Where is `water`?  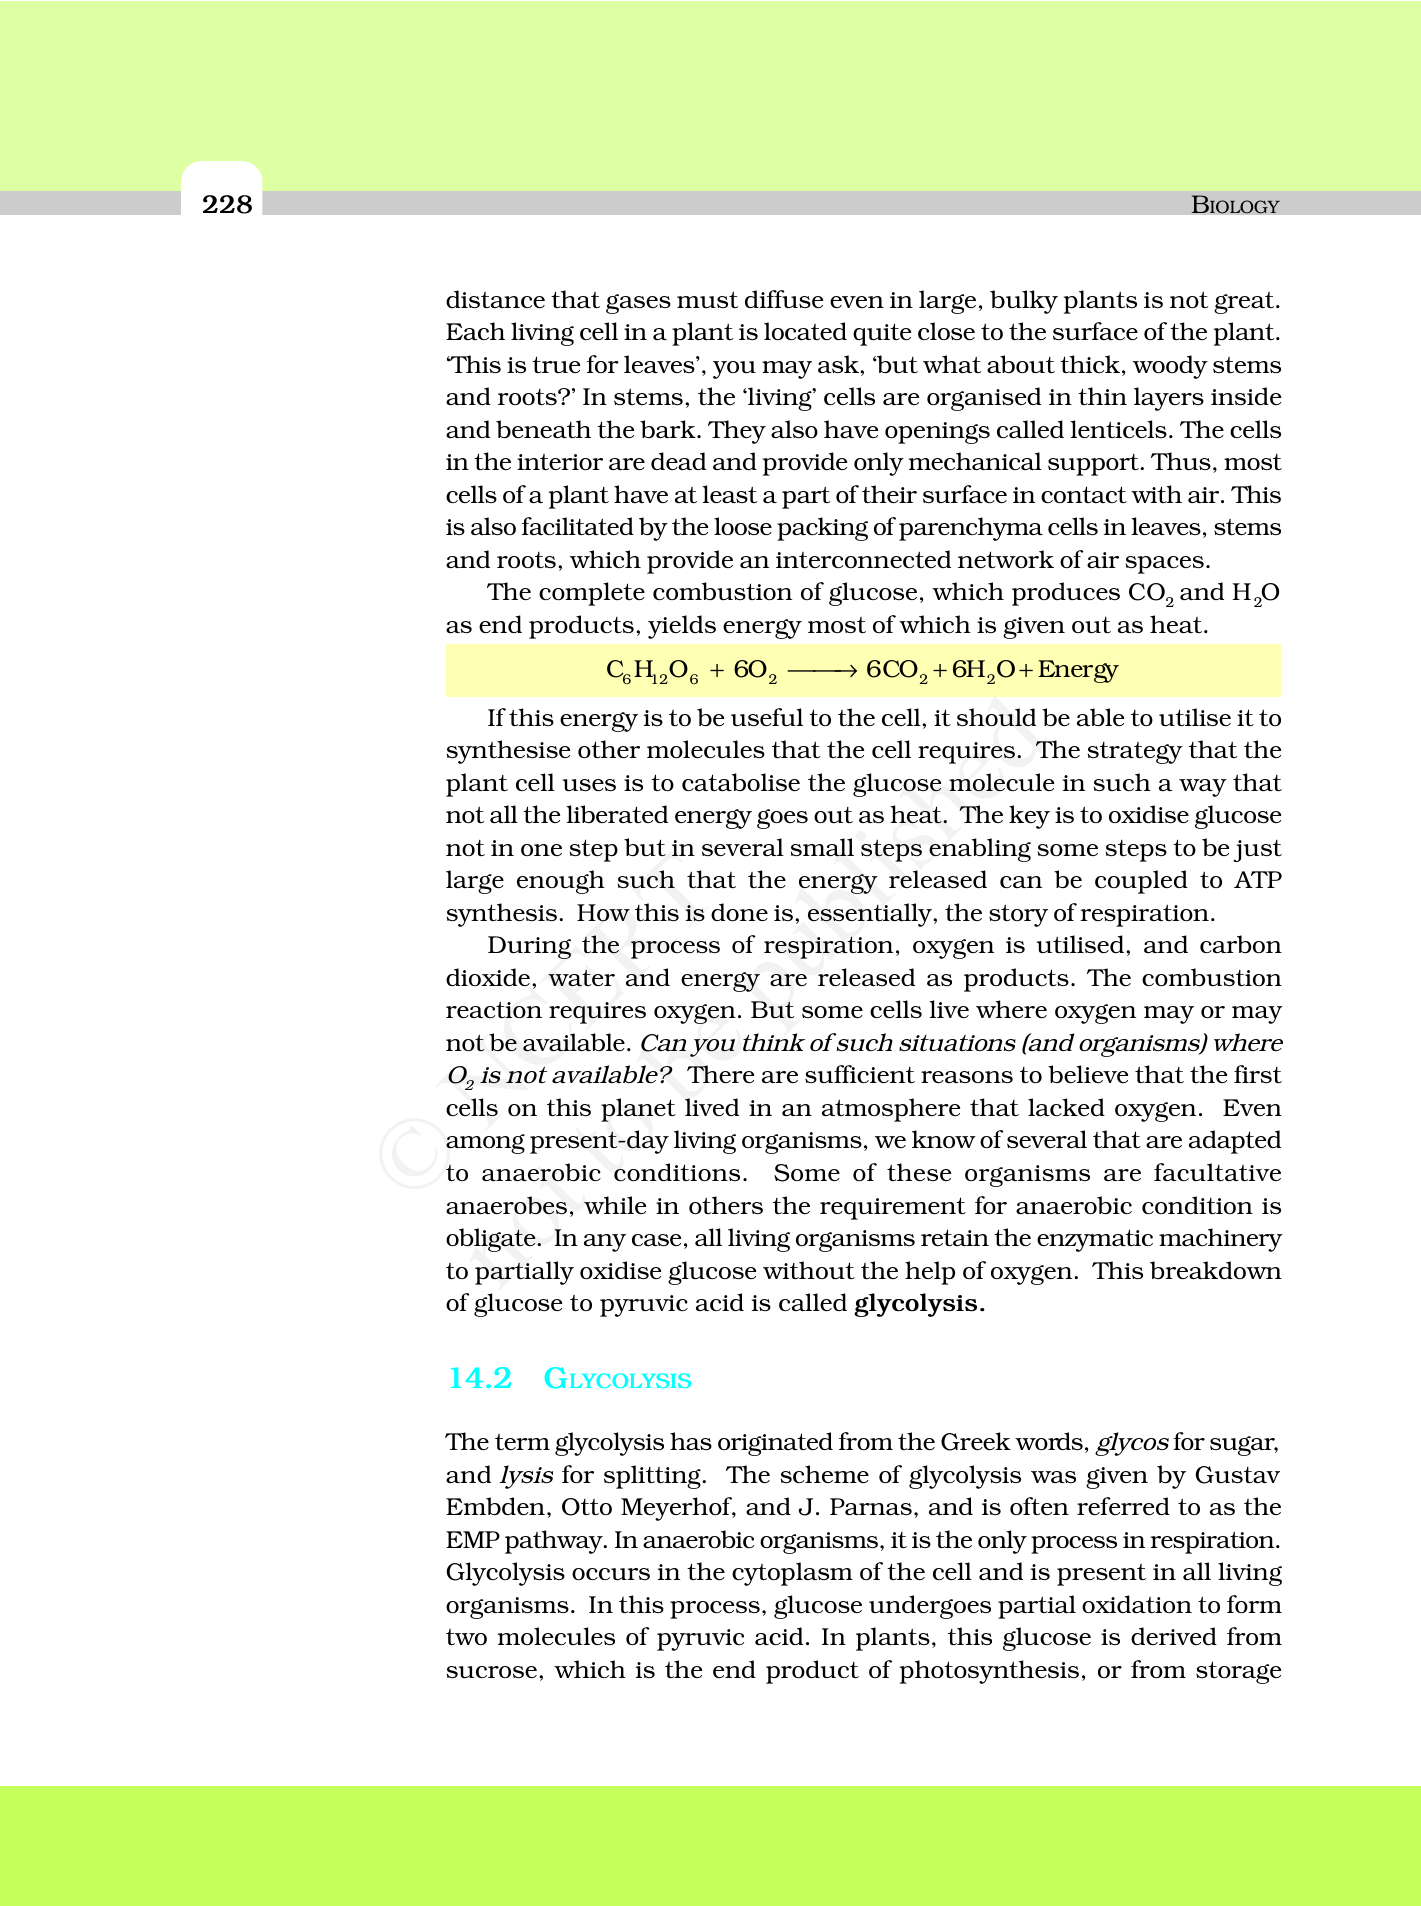
water is located at coordinates (581, 978).
